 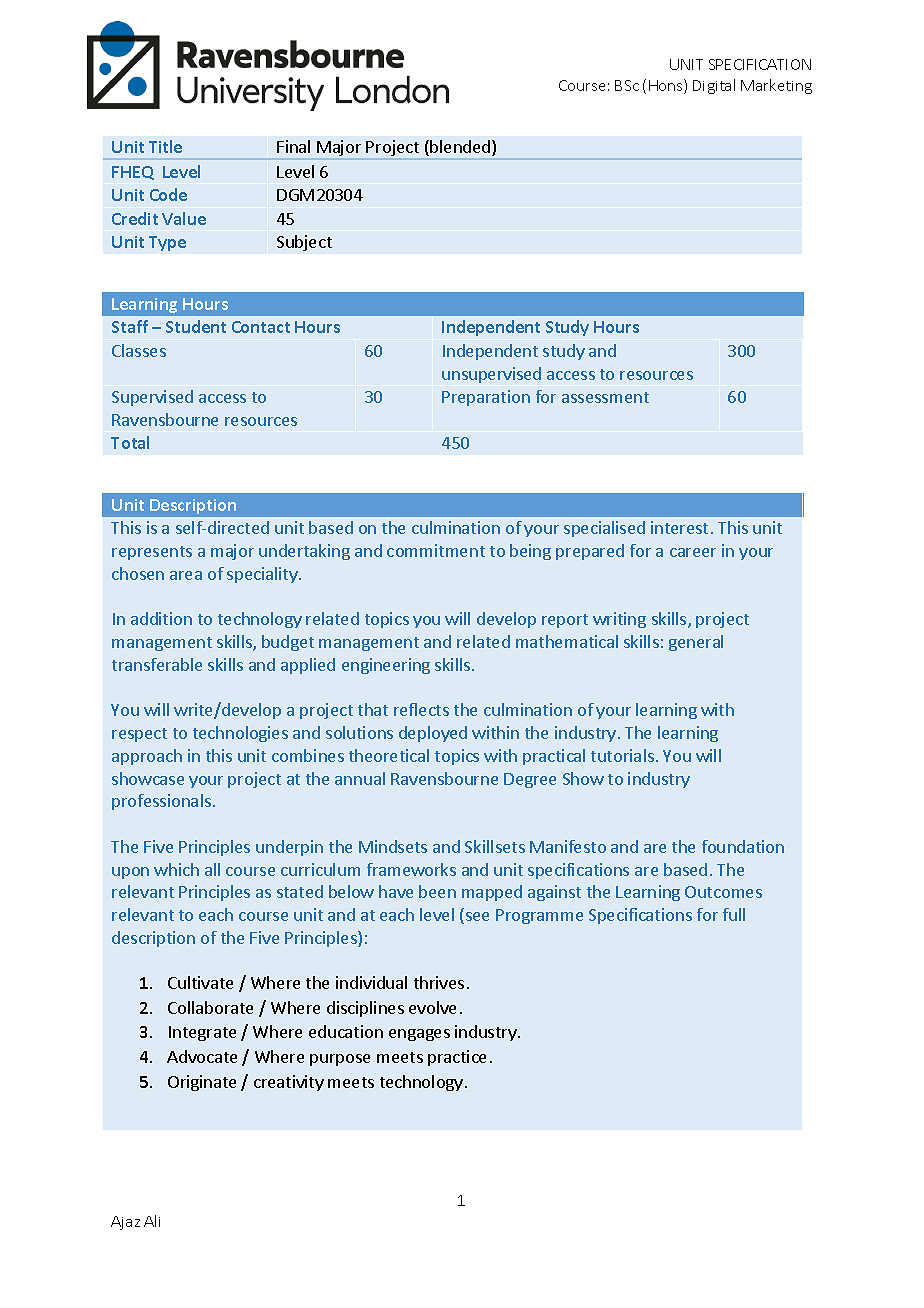 What do you see at coordinates (130, 442) in the document?
I see `Total` at bounding box center [130, 442].
